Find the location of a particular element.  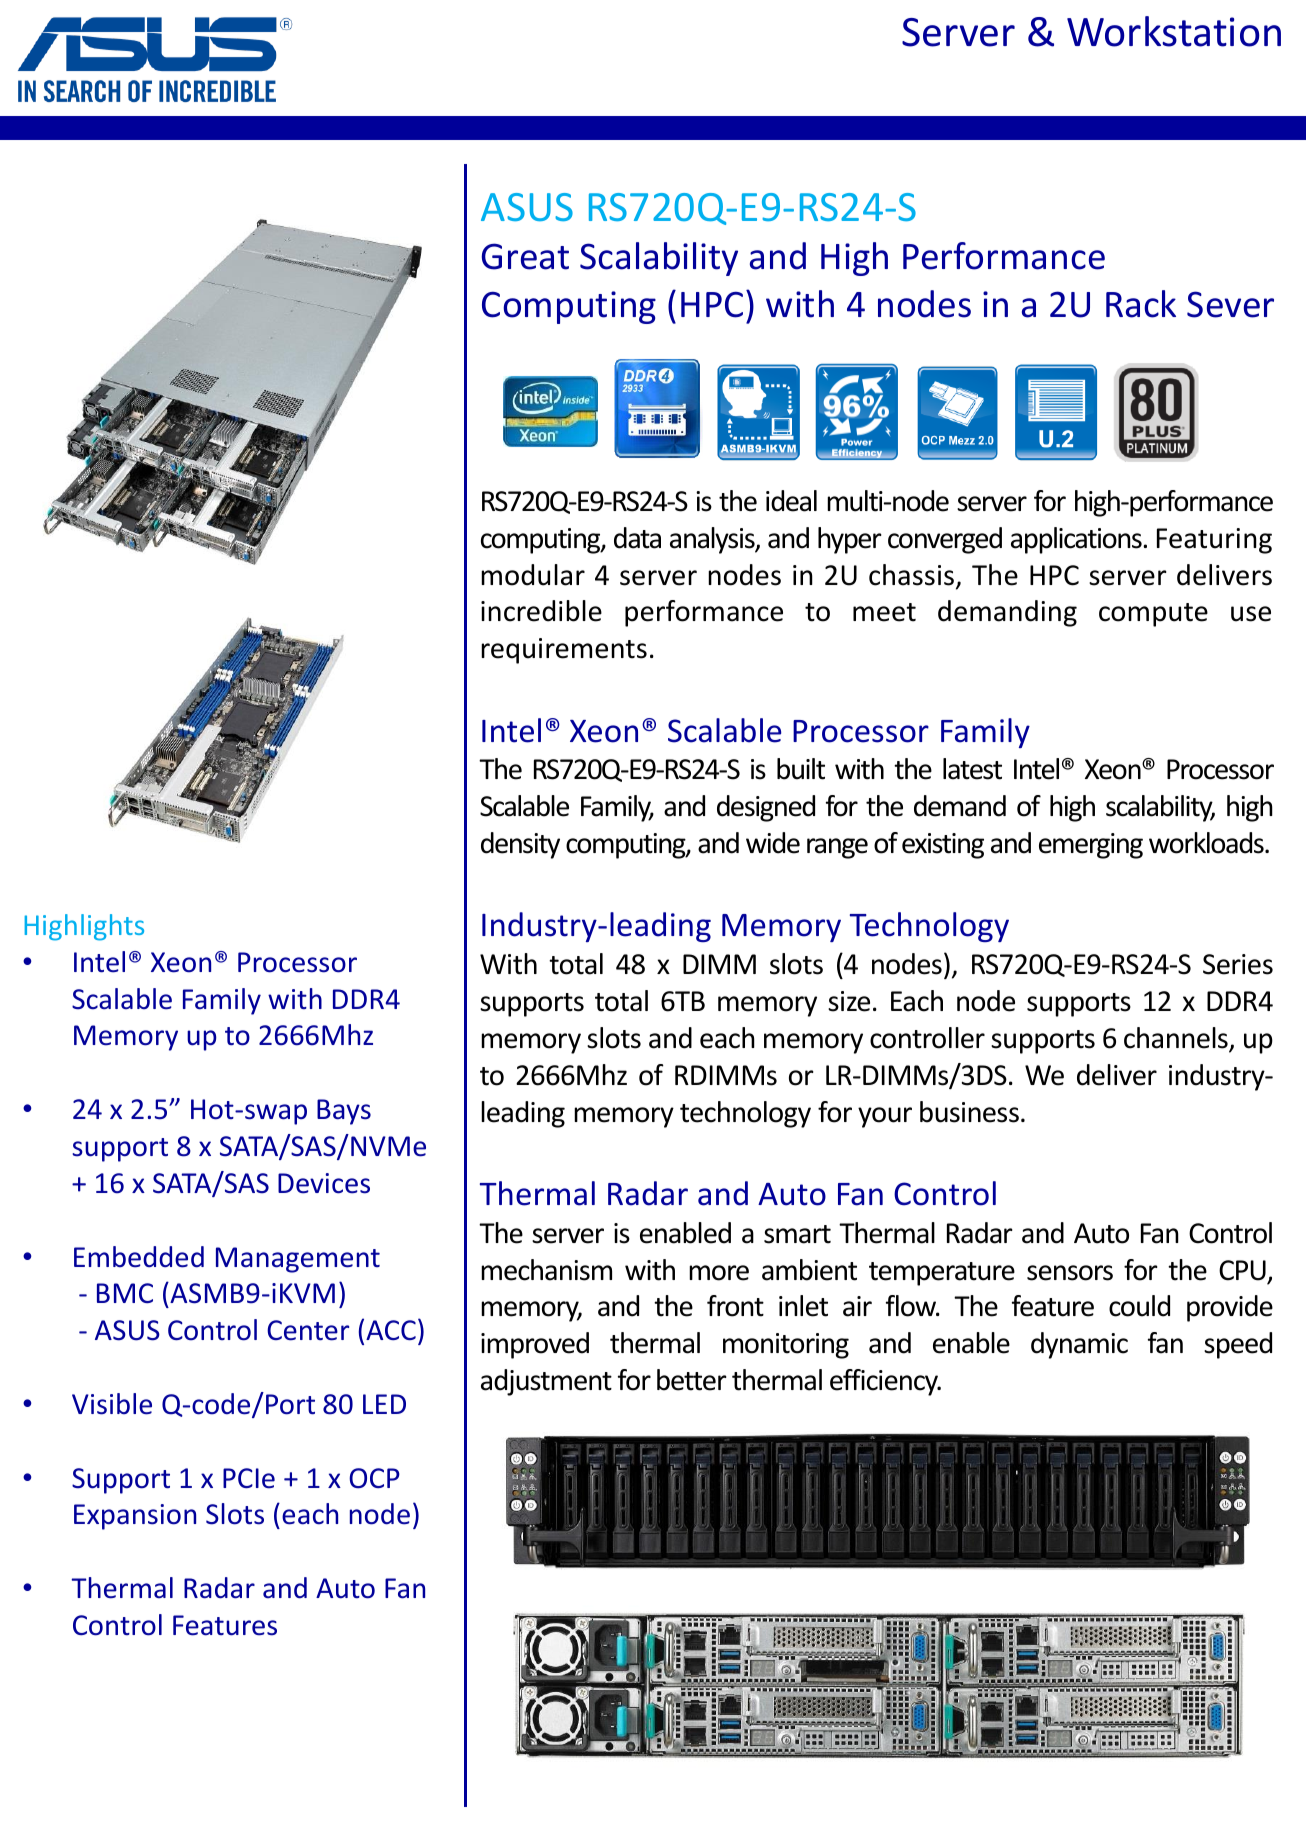

Workstation is located at coordinates (1174, 31).
